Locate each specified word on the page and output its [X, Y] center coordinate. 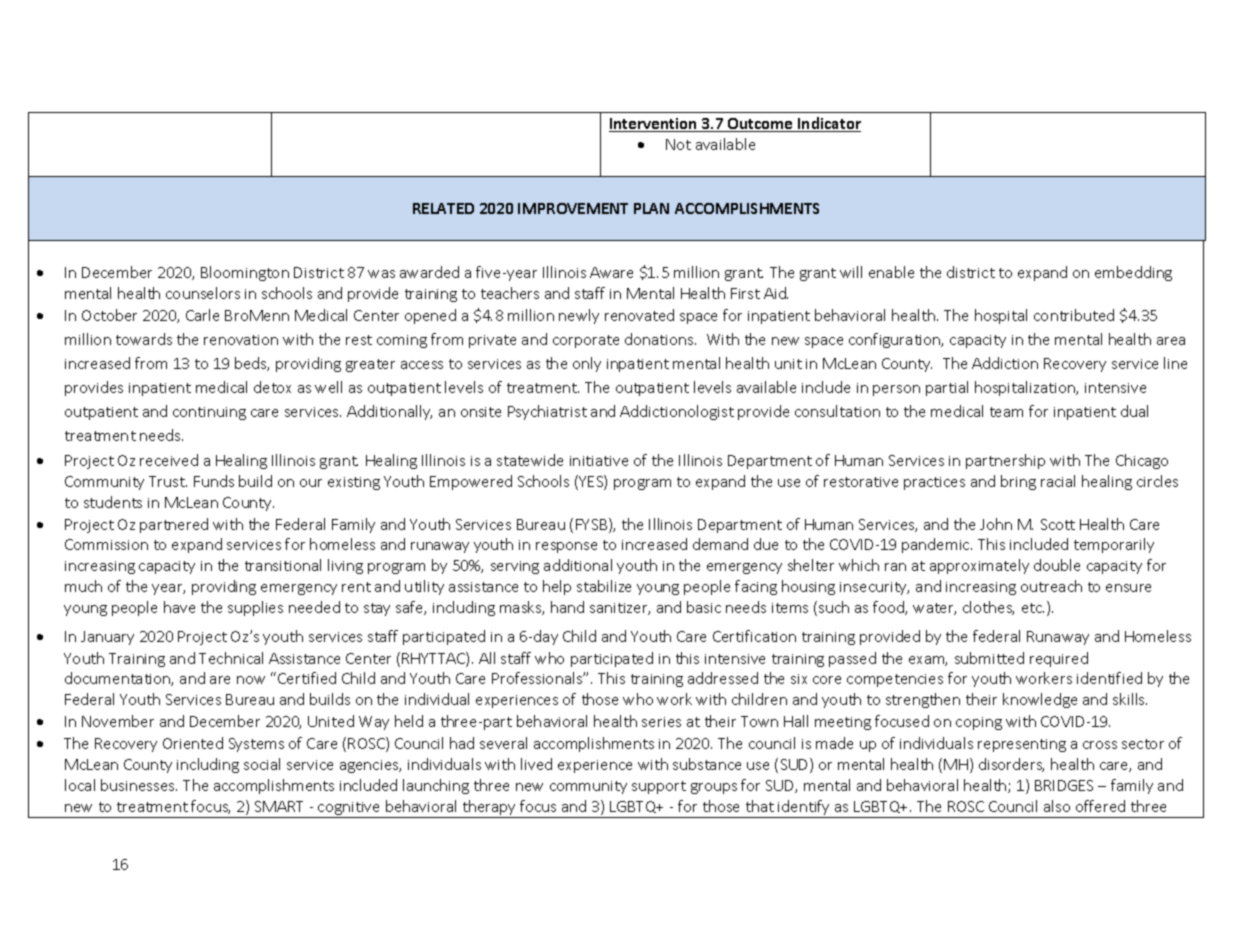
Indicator [828, 124]
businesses [139, 785]
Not [678, 144]
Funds [214, 481]
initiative [599, 461]
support [659, 787]
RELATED [443, 208]
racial [1058, 481]
